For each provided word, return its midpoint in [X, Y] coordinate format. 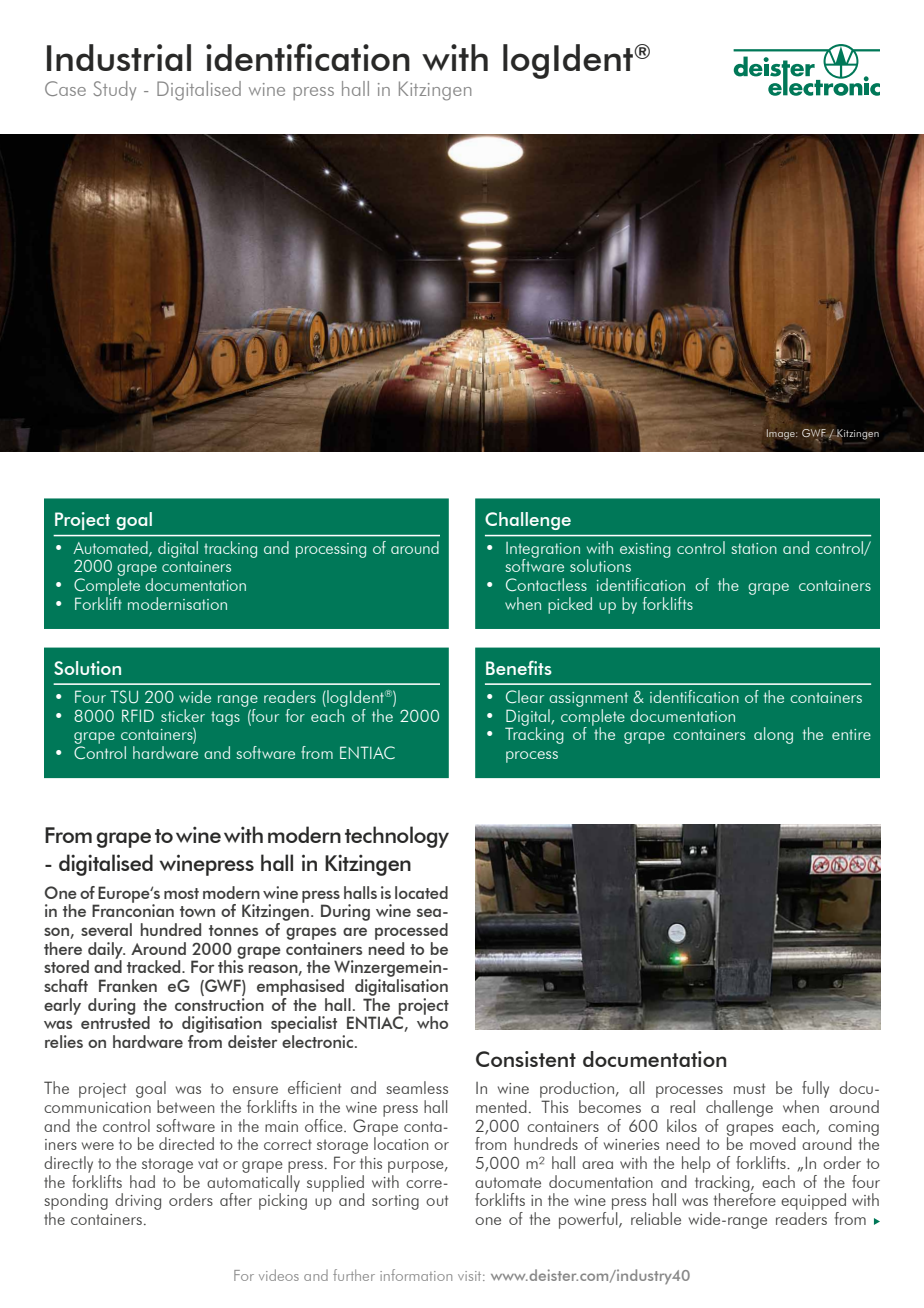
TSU [124, 697]
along [773, 735]
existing [645, 550]
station [754, 548]
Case [65, 88]
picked [570, 605]
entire [851, 734]
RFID [138, 715]
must [749, 1088]
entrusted [115, 1021]
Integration [543, 551]
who [432, 1021]
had [142, 1181]
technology [397, 837]
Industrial [119, 57]
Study [114, 90]
